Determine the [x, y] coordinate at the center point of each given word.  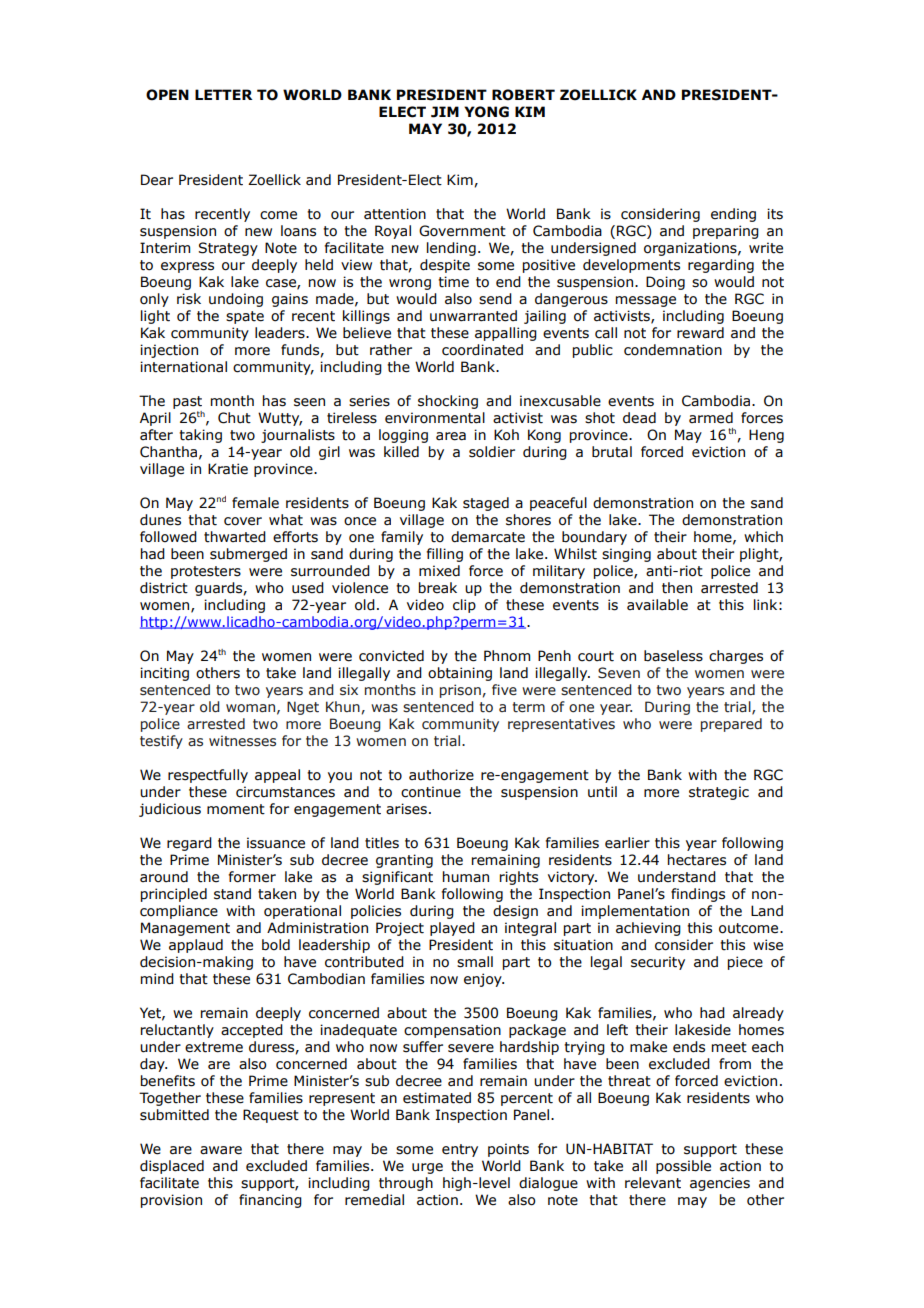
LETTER [223, 94]
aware [221, 1150]
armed [711, 418]
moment [236, 809]
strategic [719, 793]
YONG [486, 112]
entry [460, 1150]
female [255, 503]
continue [431, 792]
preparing [726, 232]
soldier [492, 452]
